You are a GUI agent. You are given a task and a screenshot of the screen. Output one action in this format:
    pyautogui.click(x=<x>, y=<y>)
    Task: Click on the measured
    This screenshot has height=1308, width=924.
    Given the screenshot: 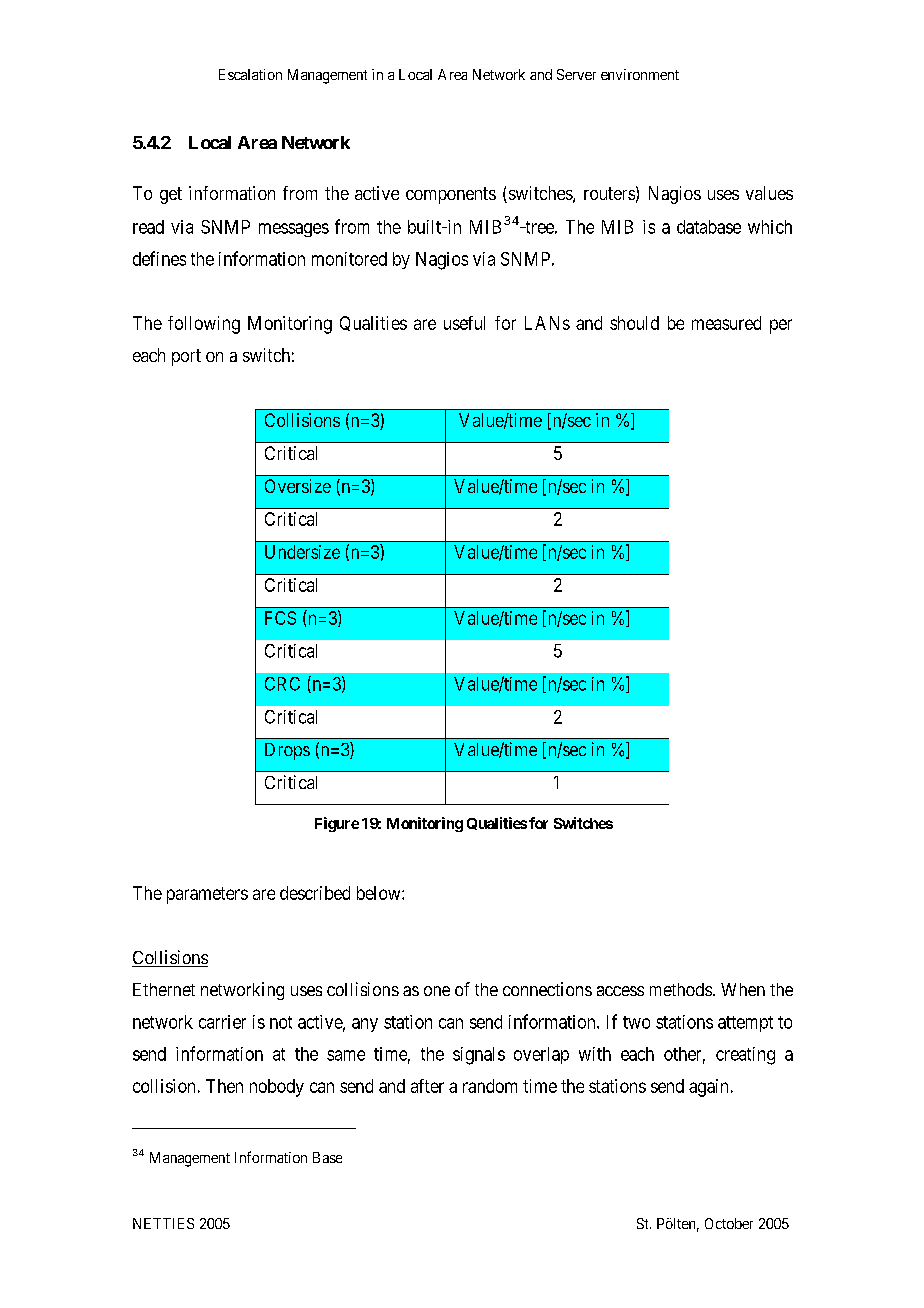 What is the action you would take?
    pyautogui.click(x=726, y=323)
